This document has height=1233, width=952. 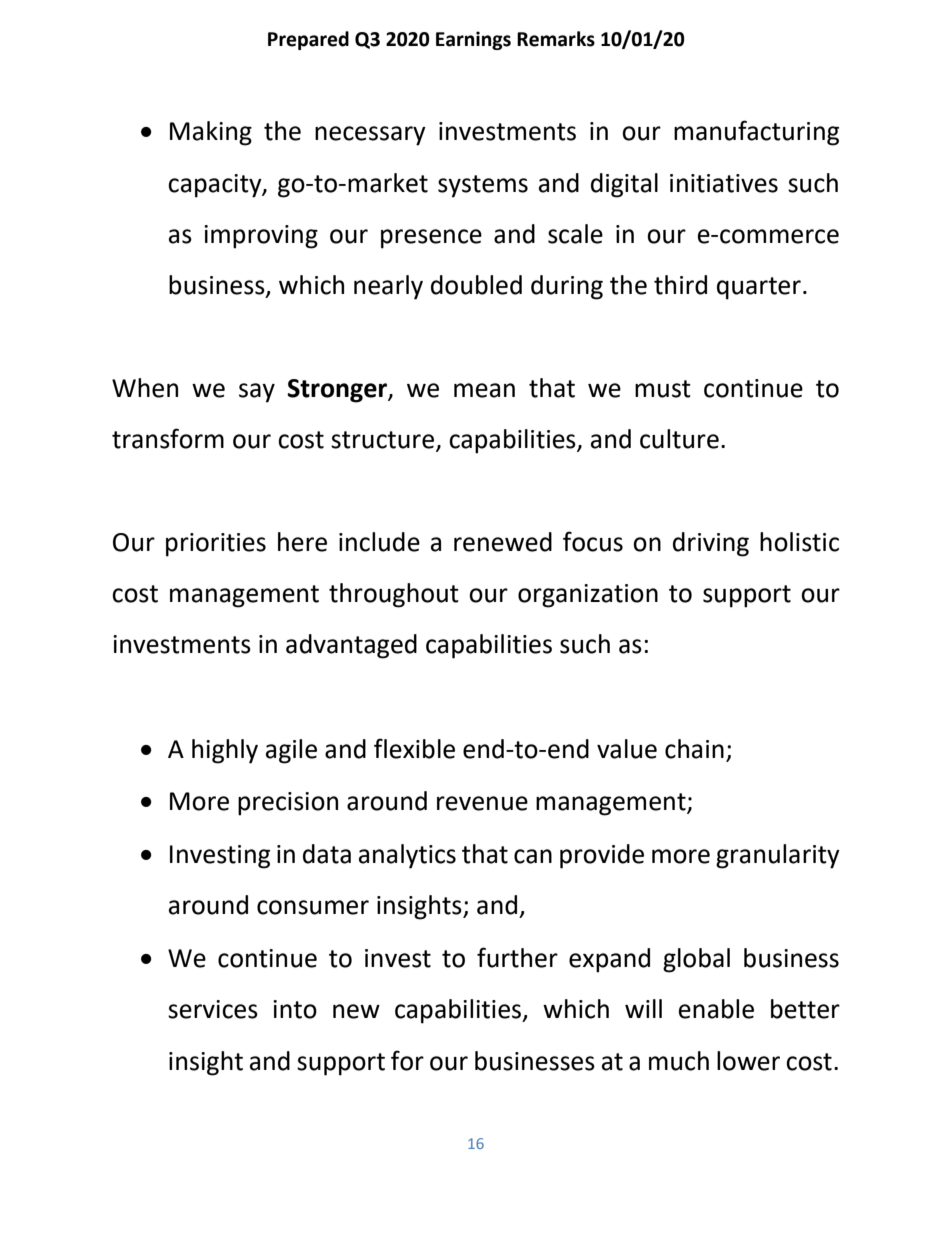 I want to click on chain, so click(x=694, y=749).
